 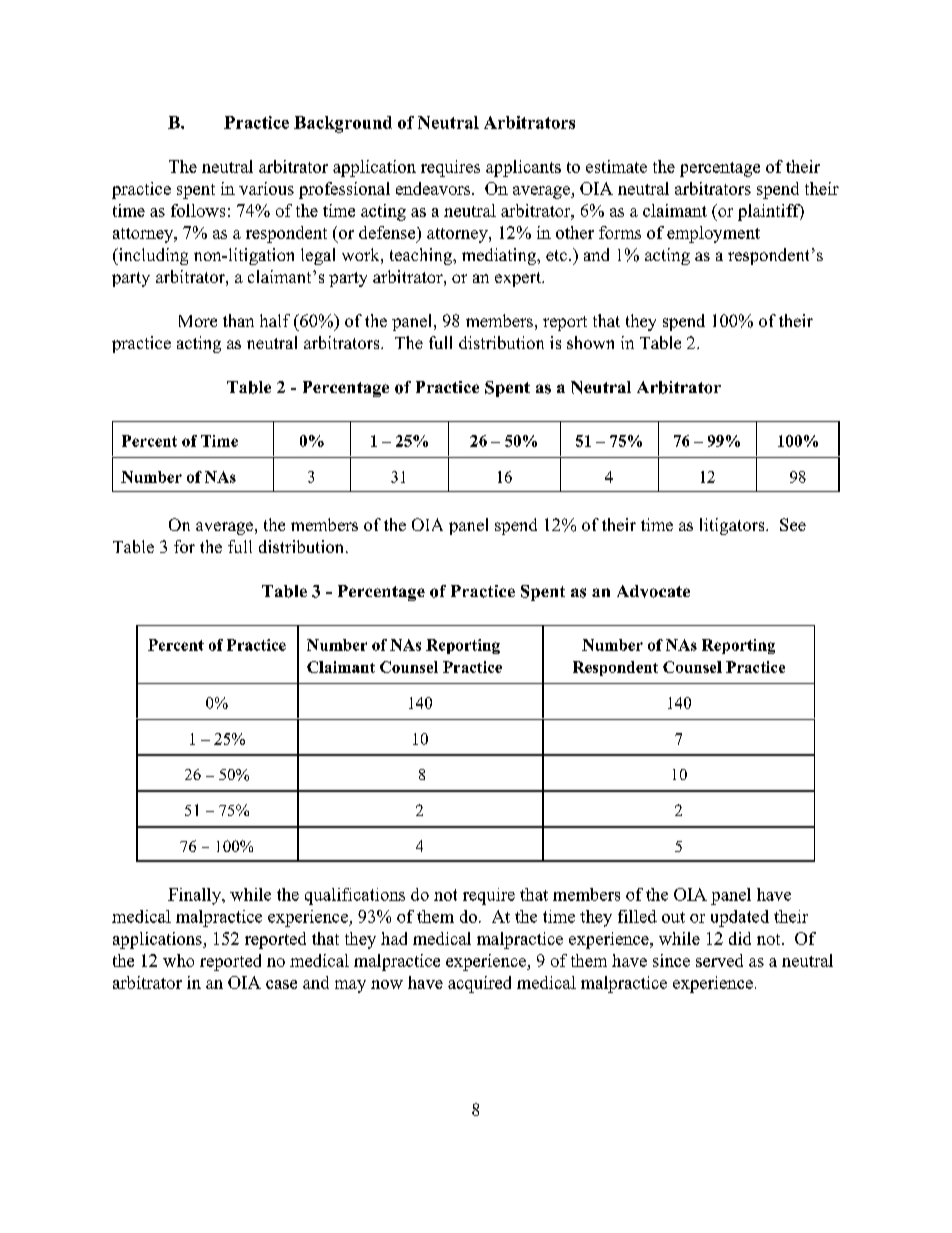 What do you see at coordinates (616, 166) in the page?
I see `estimate` at bounding box center [616, 166].
